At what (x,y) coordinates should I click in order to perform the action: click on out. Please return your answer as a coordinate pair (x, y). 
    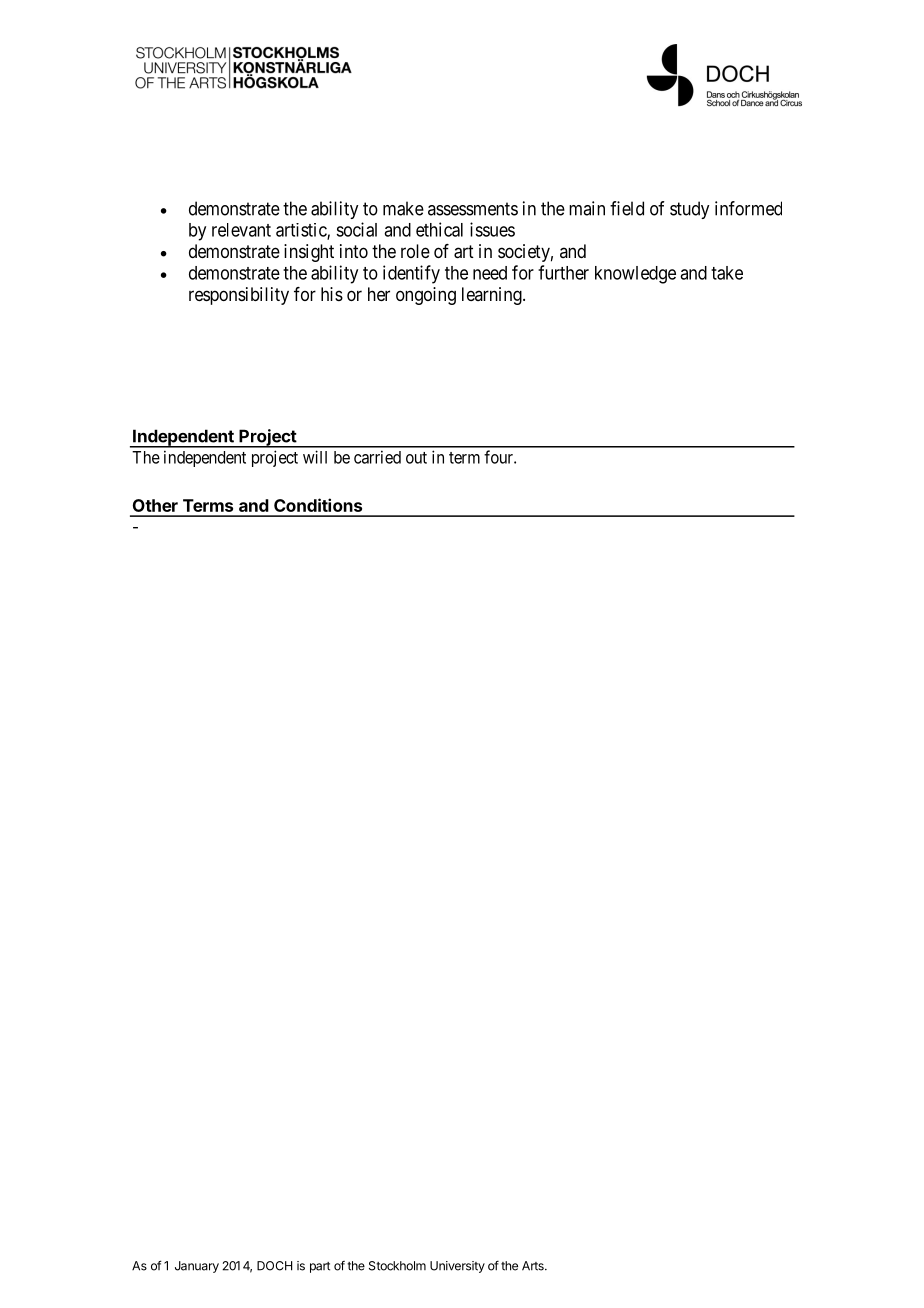
    Looking at the image, I should click on (416, 458).
